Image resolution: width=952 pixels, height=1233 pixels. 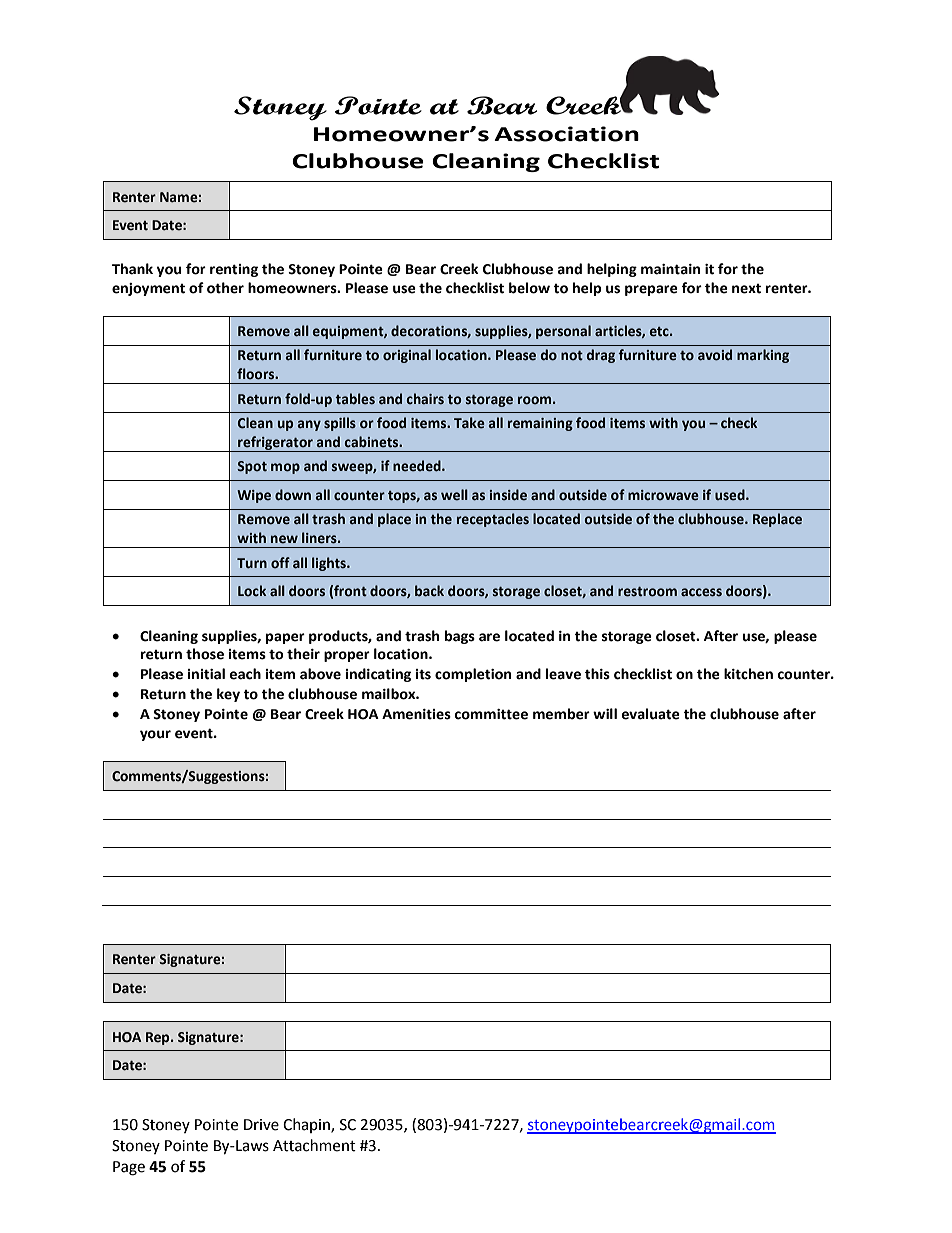 What do you see at coordinates (715, 355) in the page?
I see `avoid` at bounding box center [715, 355].
